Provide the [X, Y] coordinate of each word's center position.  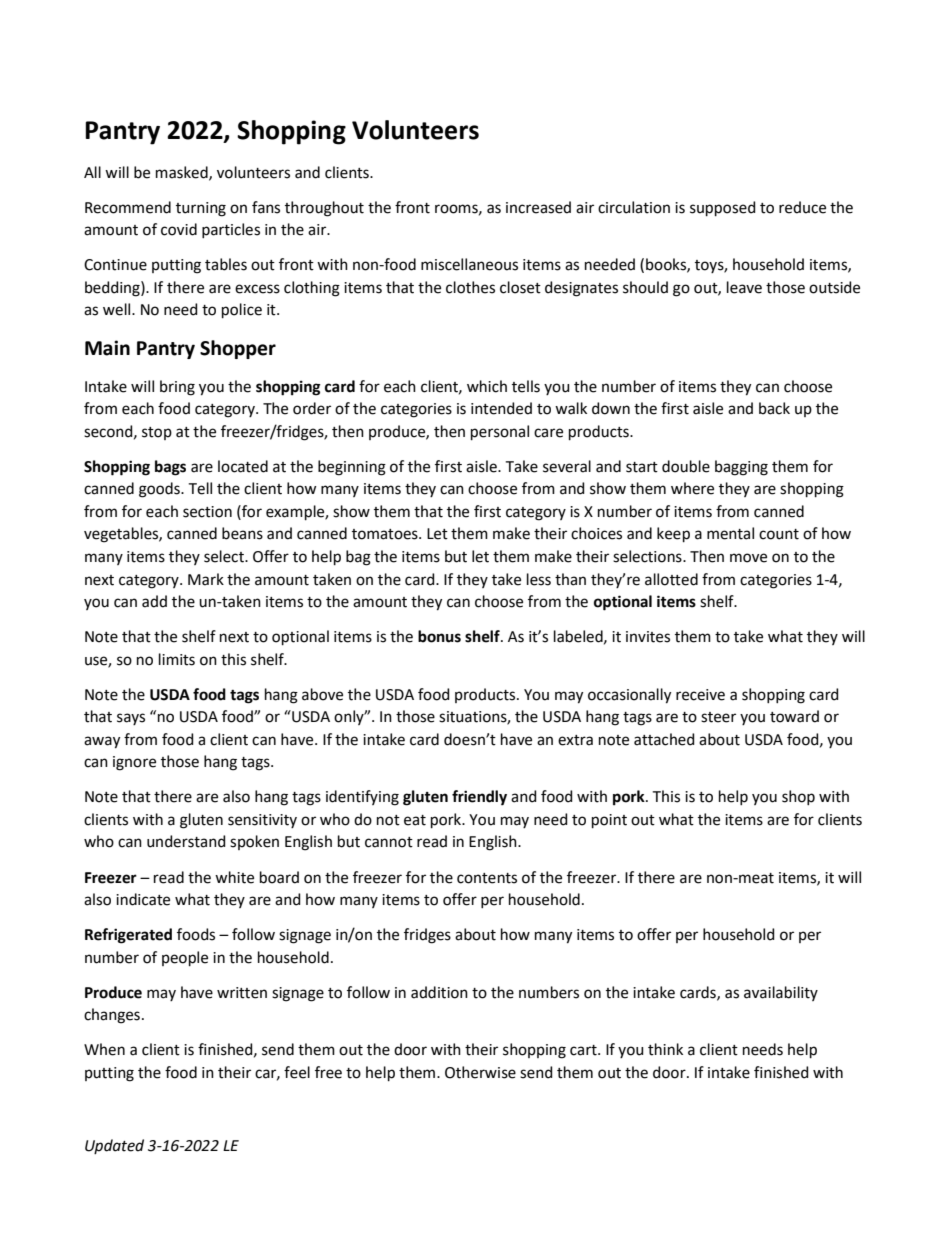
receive [700, 695]
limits [177, 659]
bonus [439, 636]
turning [201, 209]
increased [538, 207]
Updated [114, 1146]
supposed [723, 208]
